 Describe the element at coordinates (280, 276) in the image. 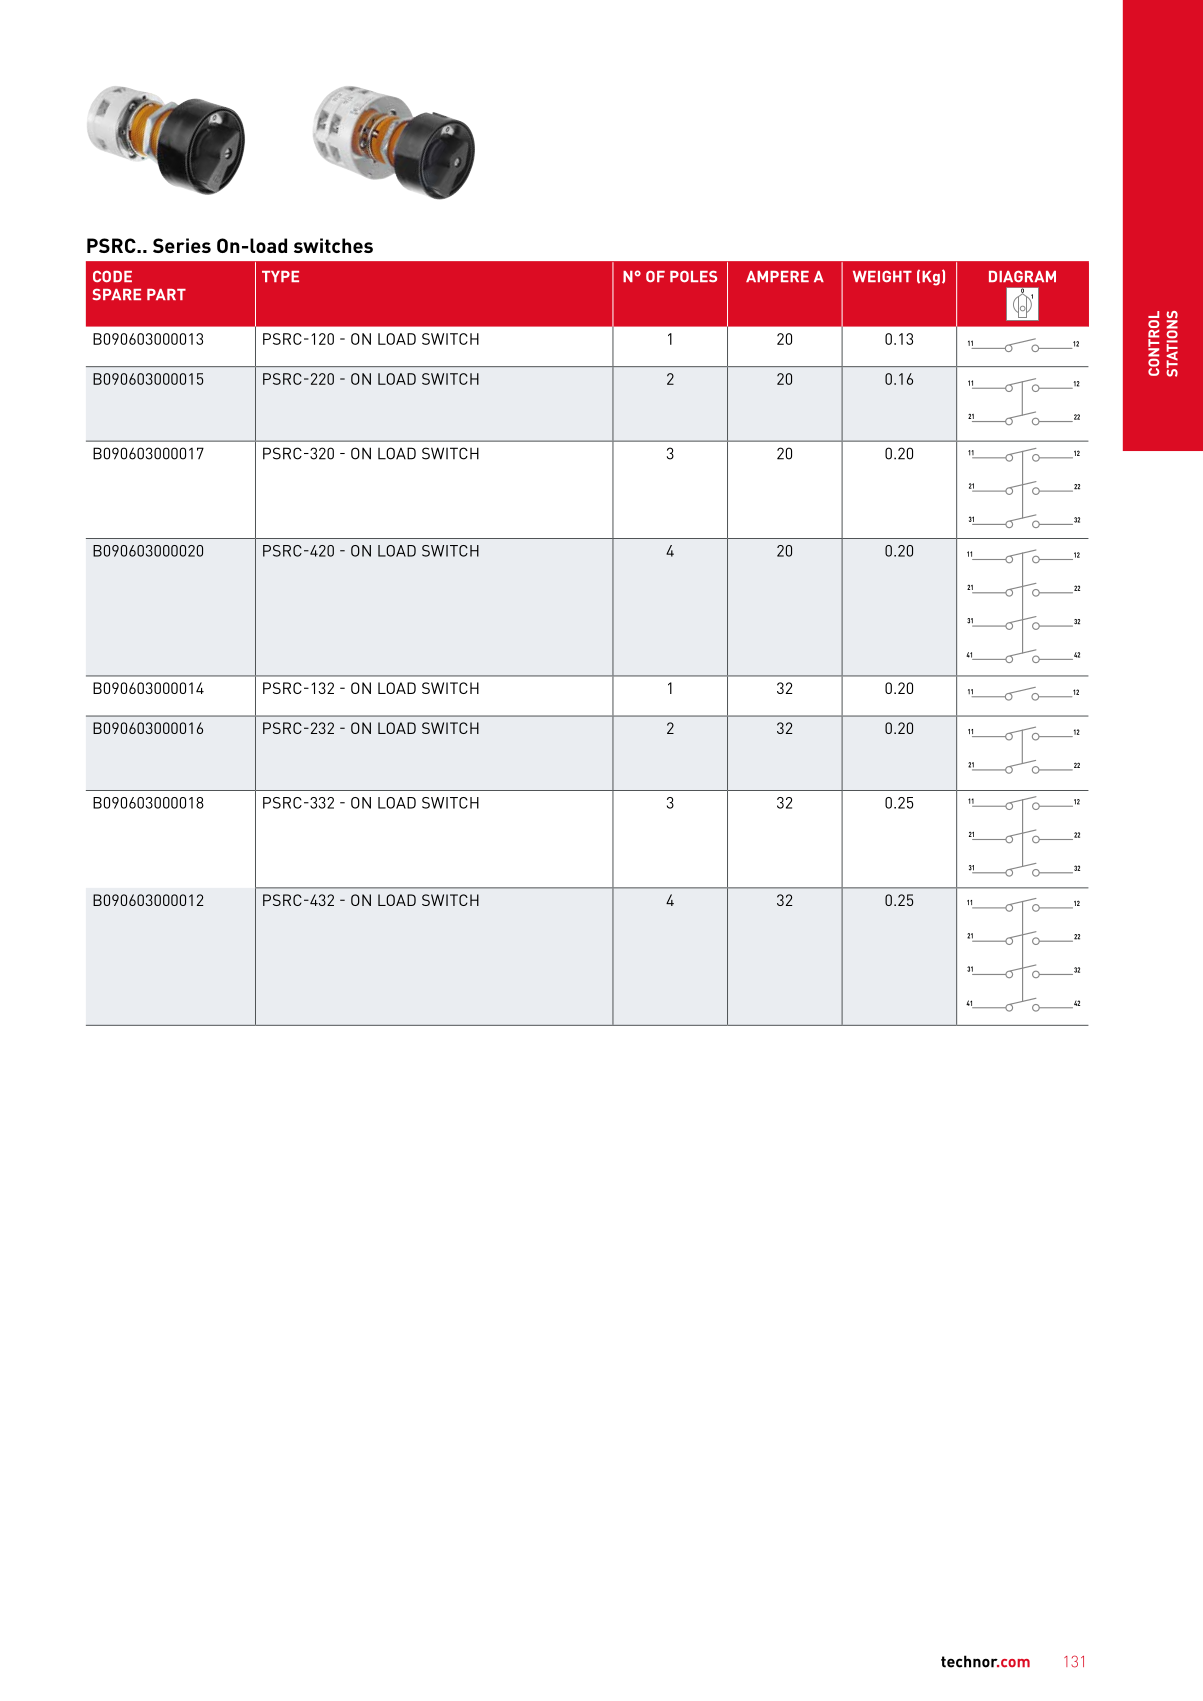

I see `TYPE` at that location.
